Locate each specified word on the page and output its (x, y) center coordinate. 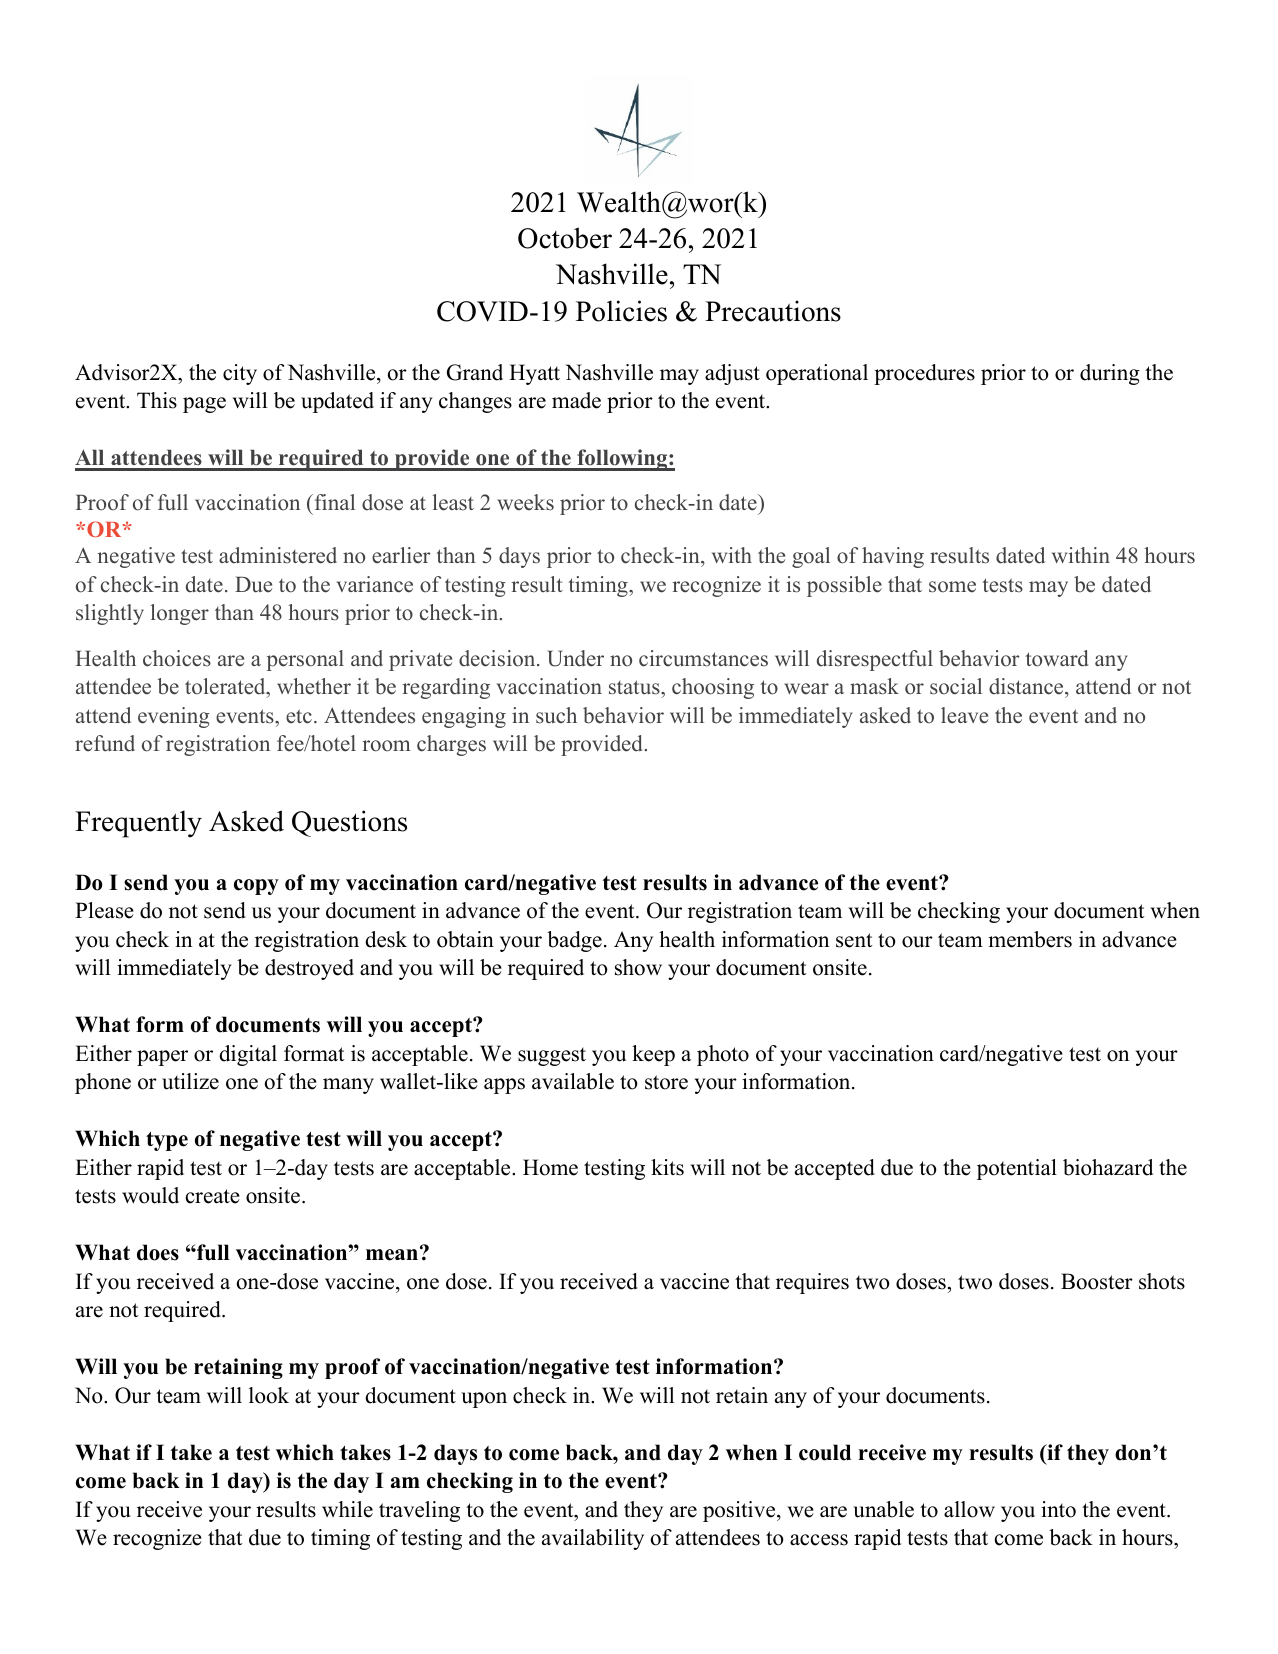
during (1110, 374)
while (347, 1509)
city (240, 374)
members (1030, 939)
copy (256, 887)
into (1058, 1509)
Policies (621, 311)
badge (574, 941)
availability (593, 1539)
